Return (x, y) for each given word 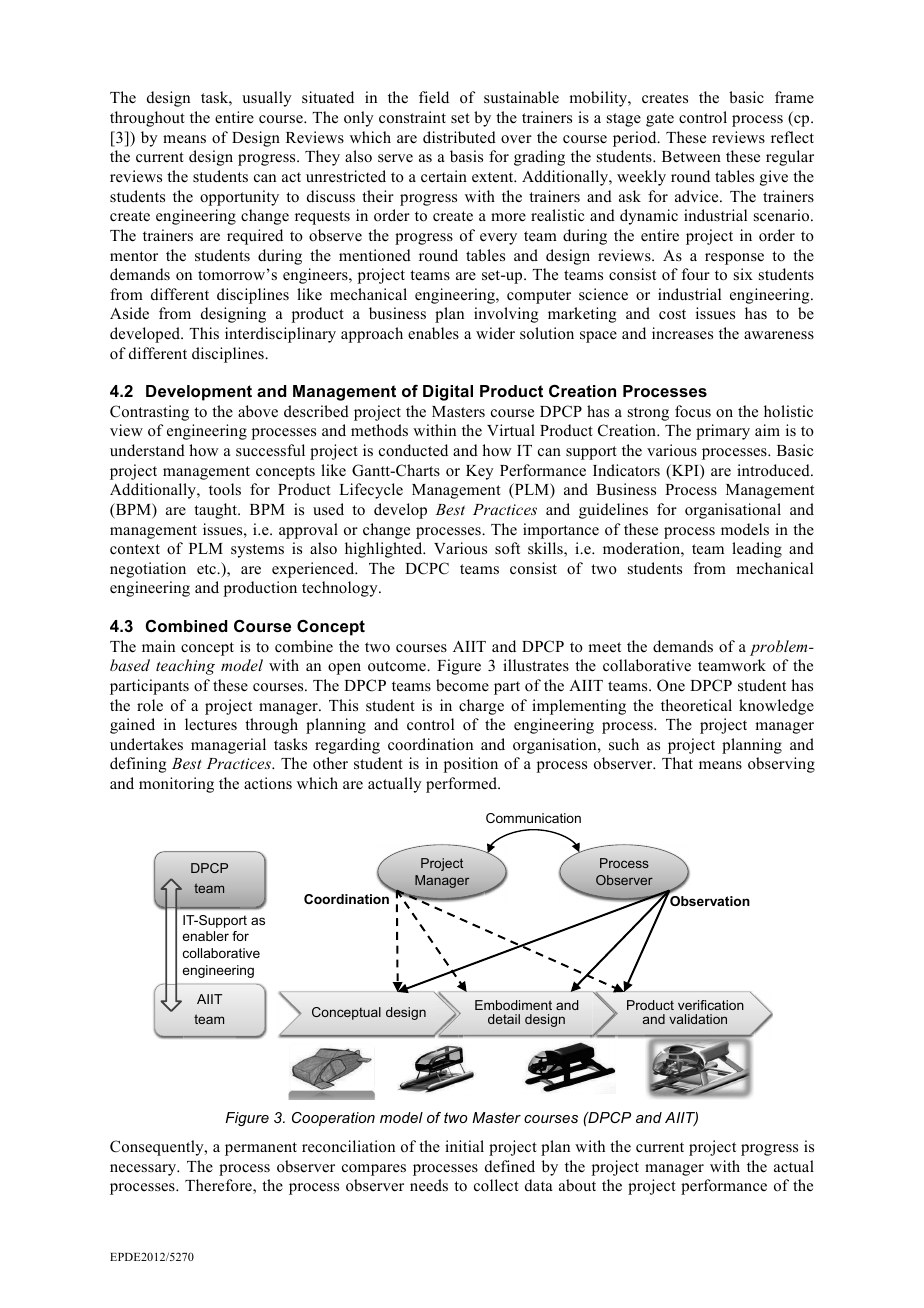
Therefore (219, 1186)
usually (267, 99)
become (462, 685)
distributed (459, 137)
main (158, 646)
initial (464, 1146)
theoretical (696, 705)
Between (691, 157)
